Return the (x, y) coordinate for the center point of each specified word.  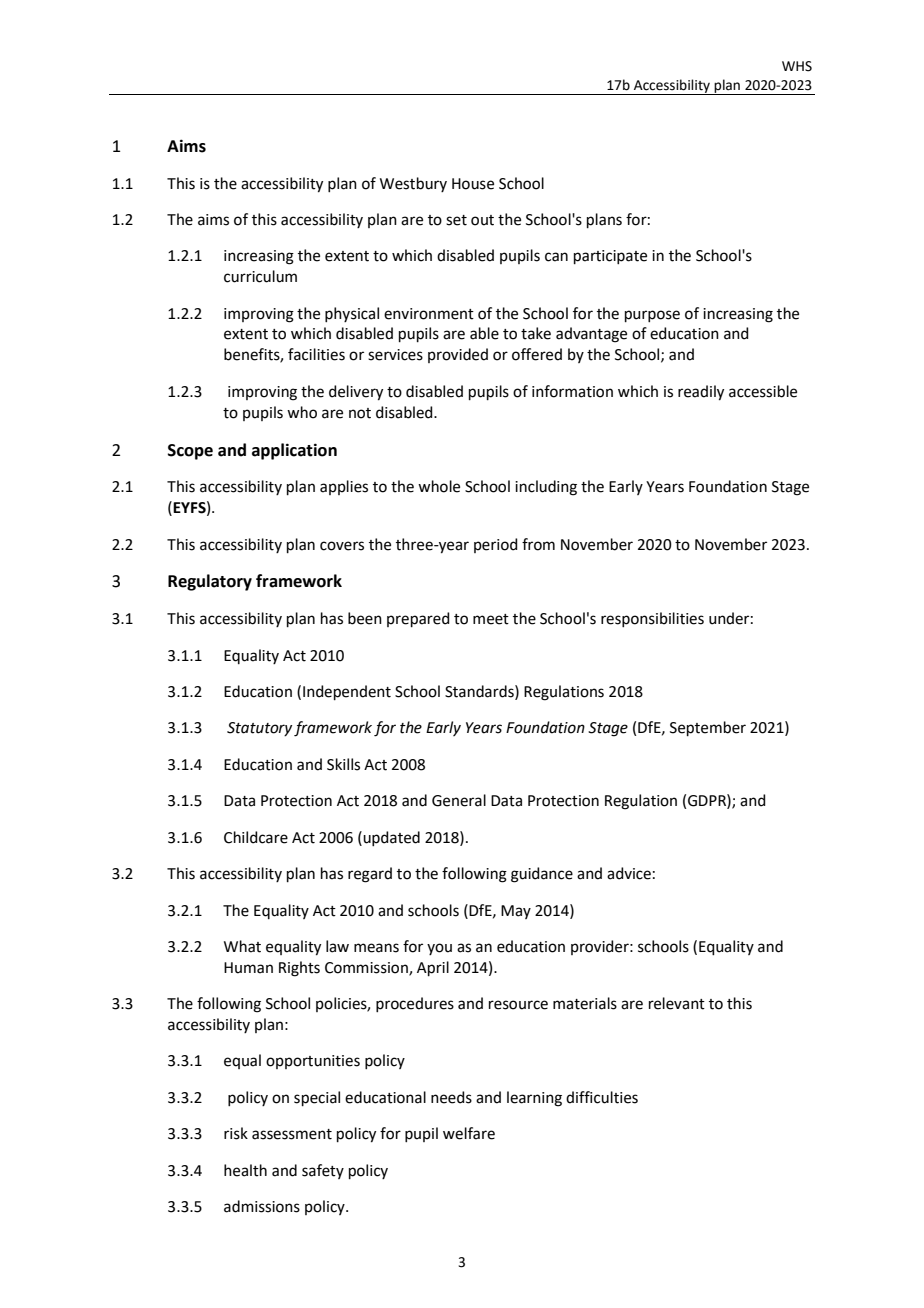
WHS (797, 66)
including (546, 488)
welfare (469, 1133)
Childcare (256, 837)
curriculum (260, 276)
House (473, 184)
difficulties (602, 1097)
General (459, 800)
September (708, 728)
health (245, 1170)
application (294, 451)
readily (701, 393)
